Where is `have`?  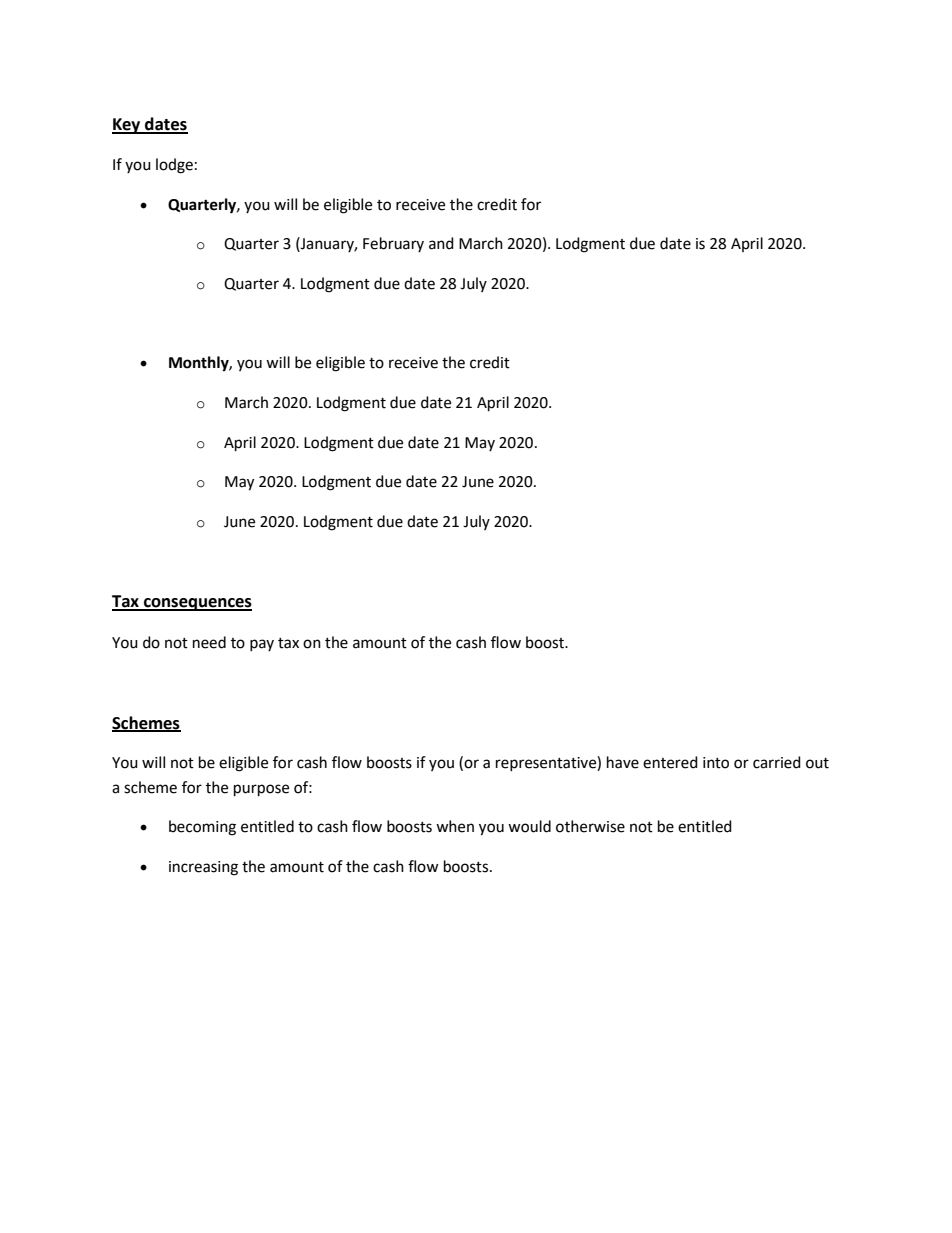 have is located at coordinates (623, 762).
